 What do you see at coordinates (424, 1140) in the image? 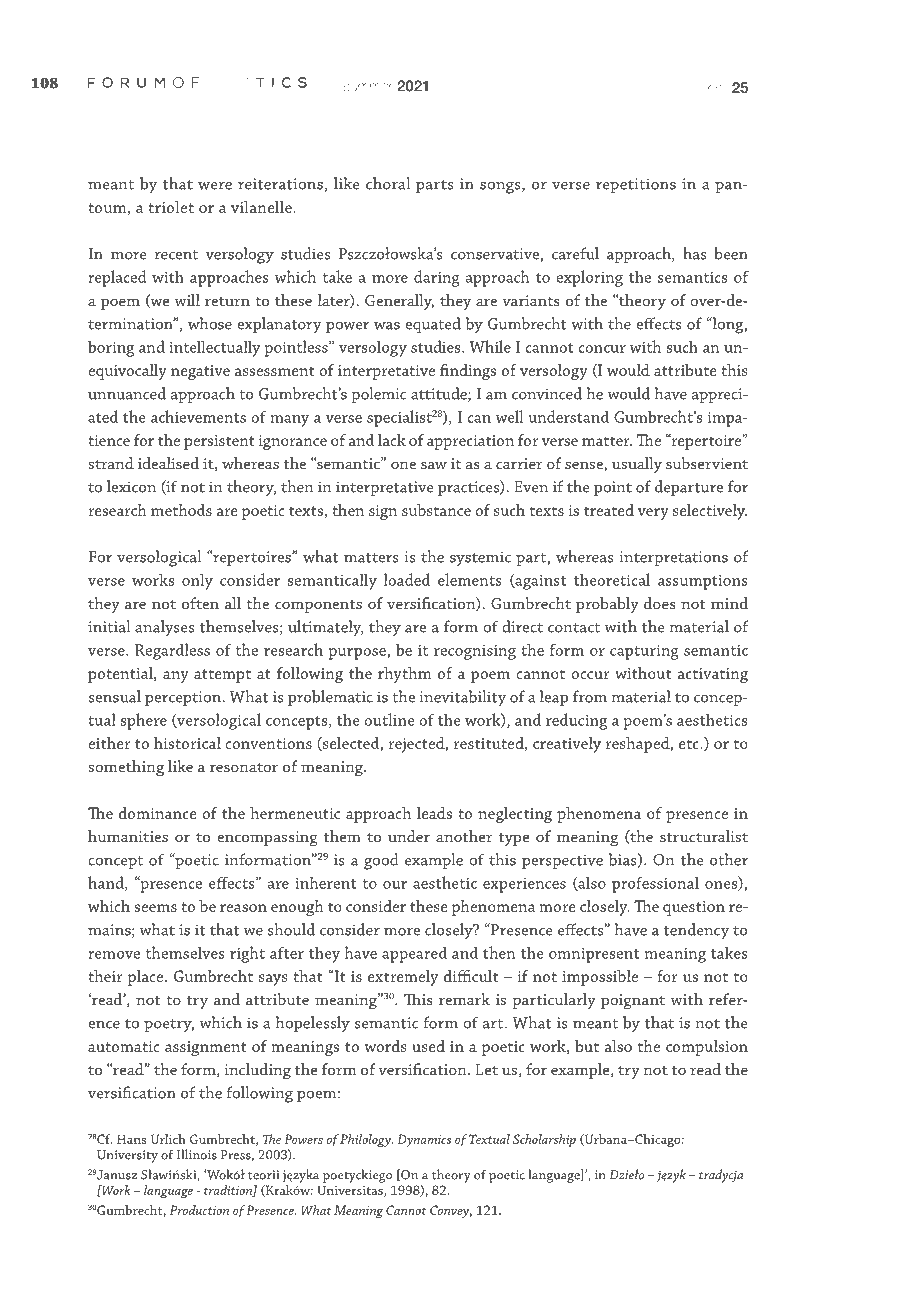
I see `Dynamics` at bounding box center [424, 1140].
